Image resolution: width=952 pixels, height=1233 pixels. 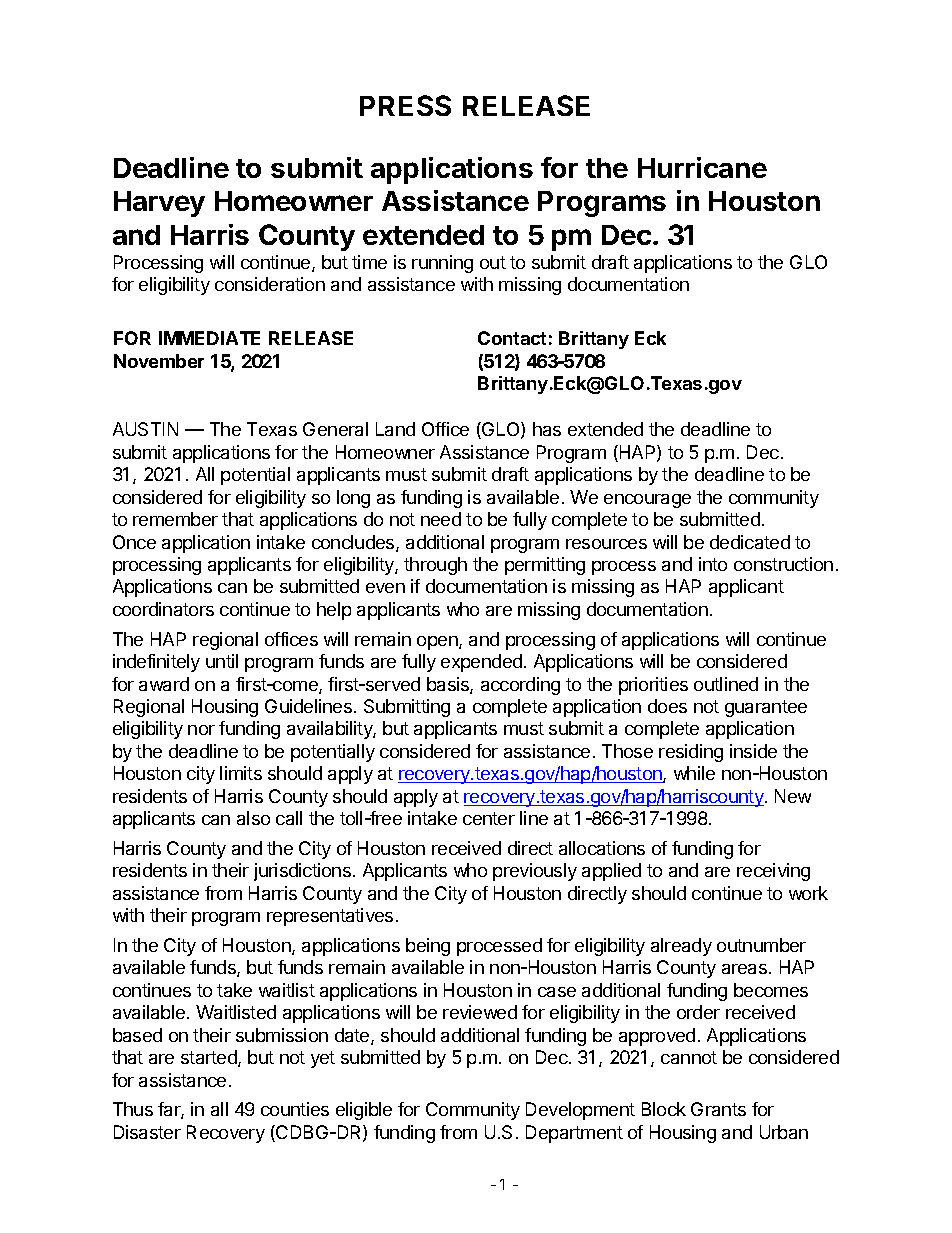 What do you see at coordinates (210, 1058) in the screenshot?
I see `started` at bounding box center [210, 1058].
